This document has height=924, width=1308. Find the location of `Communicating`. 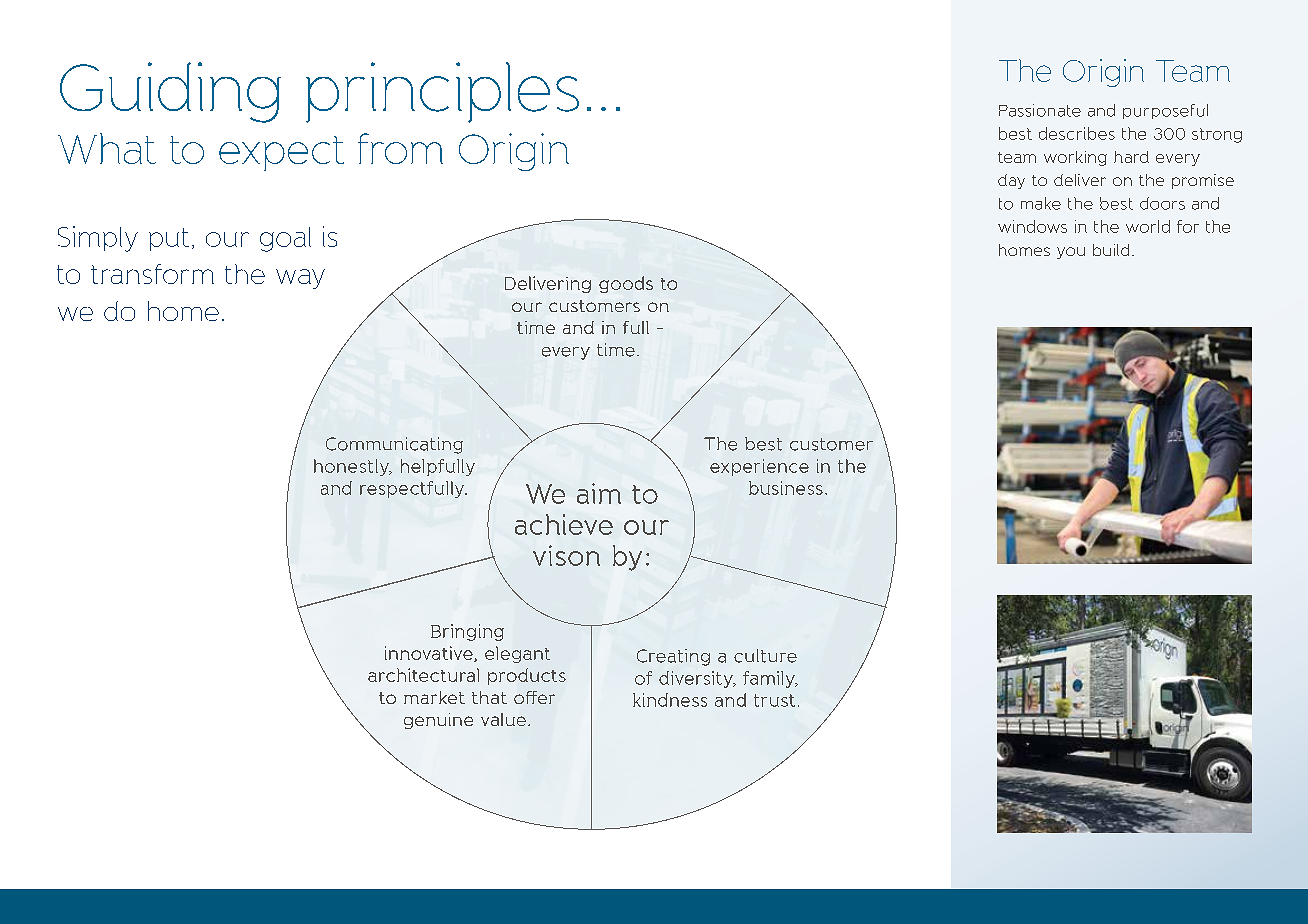

Communicating is located at coordinates (394, 445).
